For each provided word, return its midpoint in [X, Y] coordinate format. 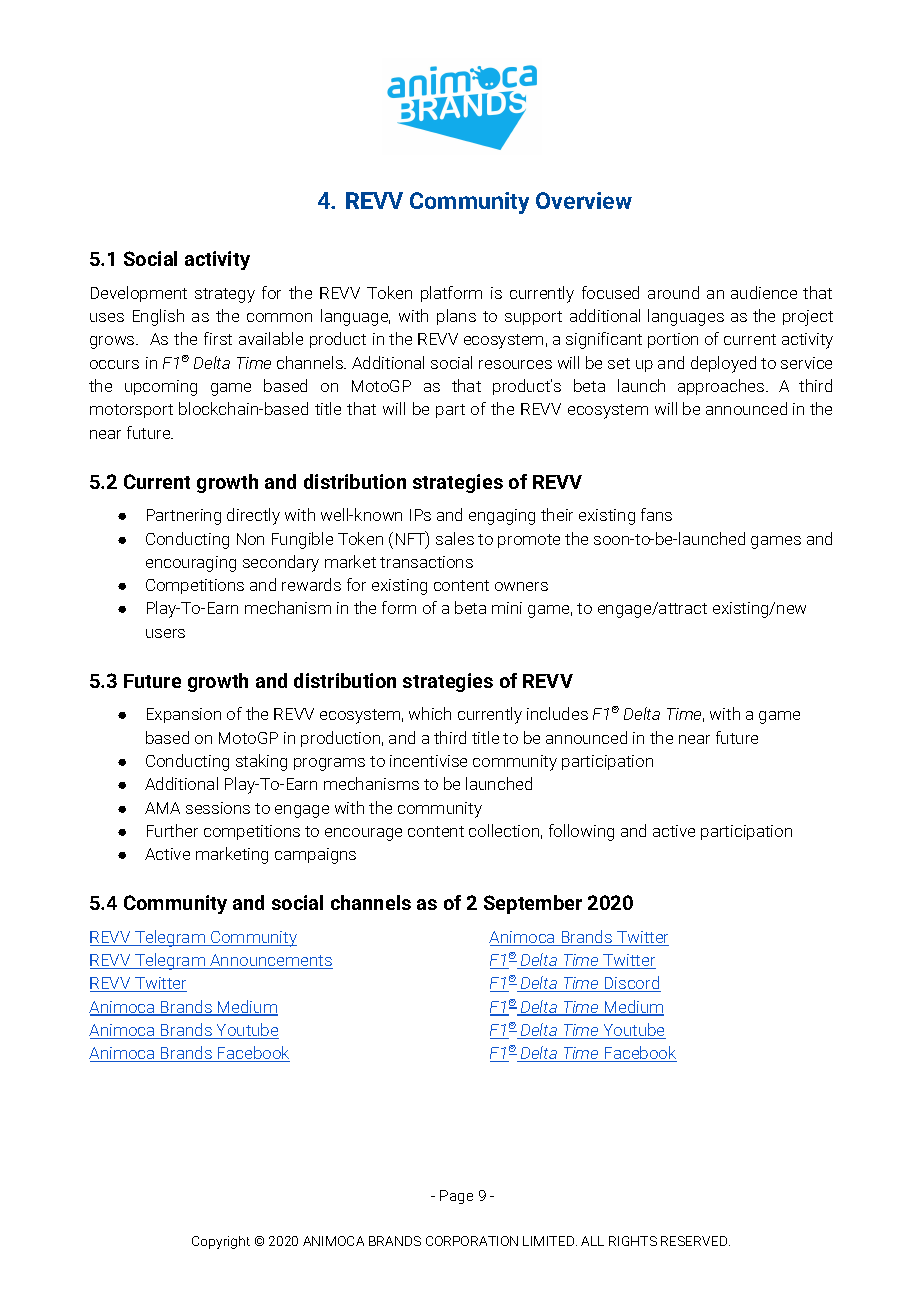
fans [656, 514]
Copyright [221, 1242]
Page [456, 1197]
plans [456, 317]
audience [764, 292]
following [581, 832]
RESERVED [694, 1241]
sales [455, 538]
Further [172, 830]
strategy [225, 295]
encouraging [191, 564]
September [533, 904]
